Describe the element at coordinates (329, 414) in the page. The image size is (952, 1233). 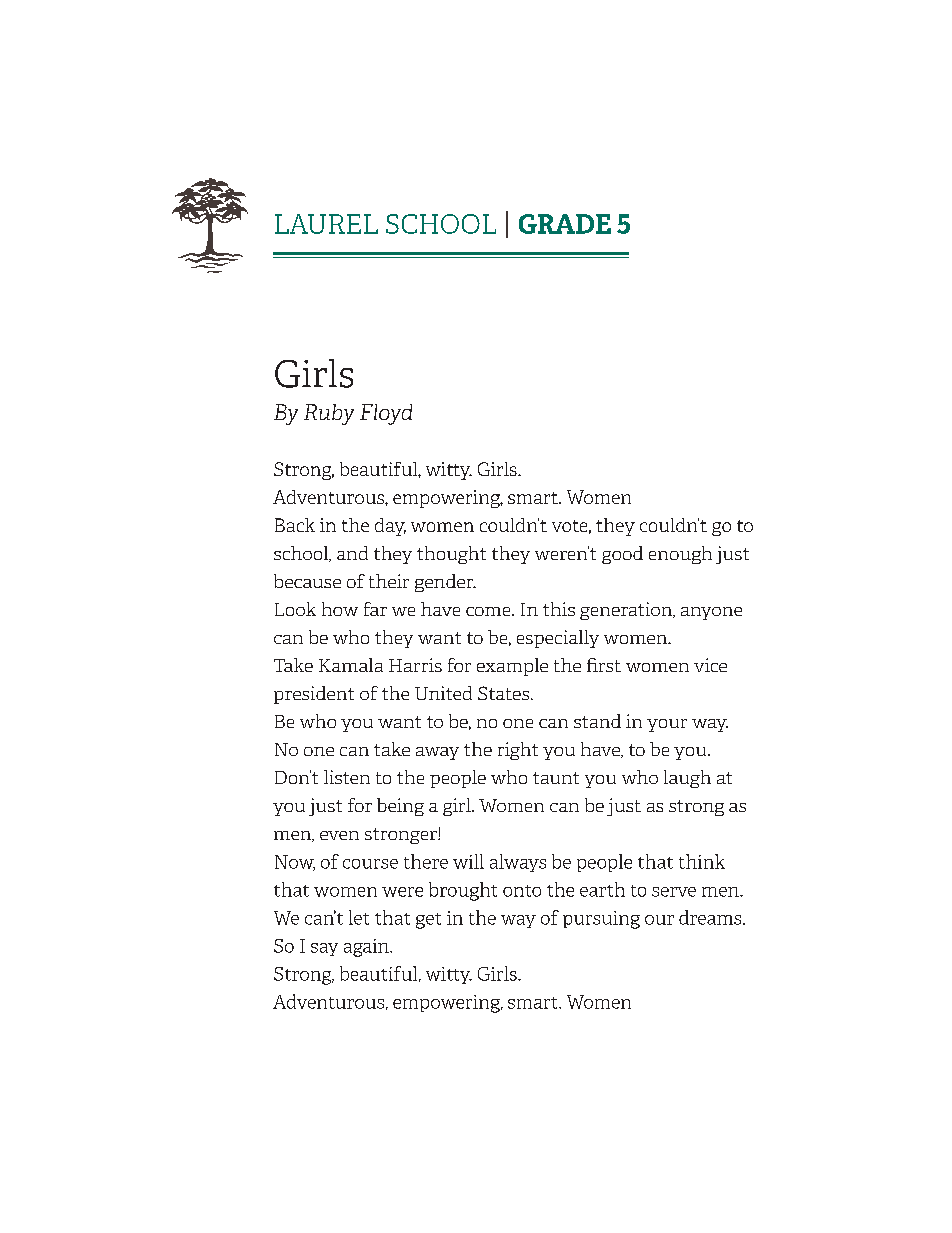
I see `Ruby` at that location.
